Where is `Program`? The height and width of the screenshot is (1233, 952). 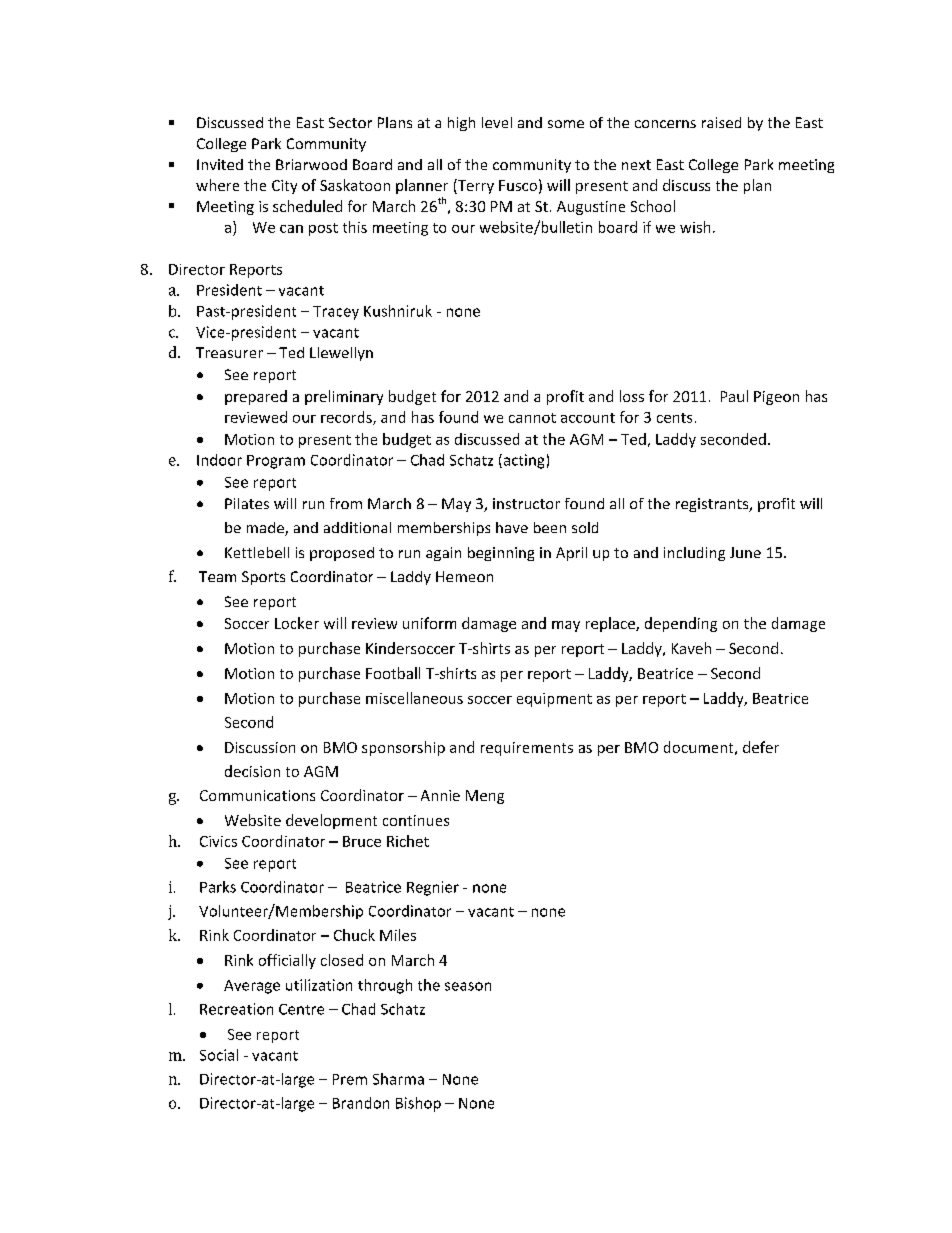 Program is located at coordinates (276, 462).
